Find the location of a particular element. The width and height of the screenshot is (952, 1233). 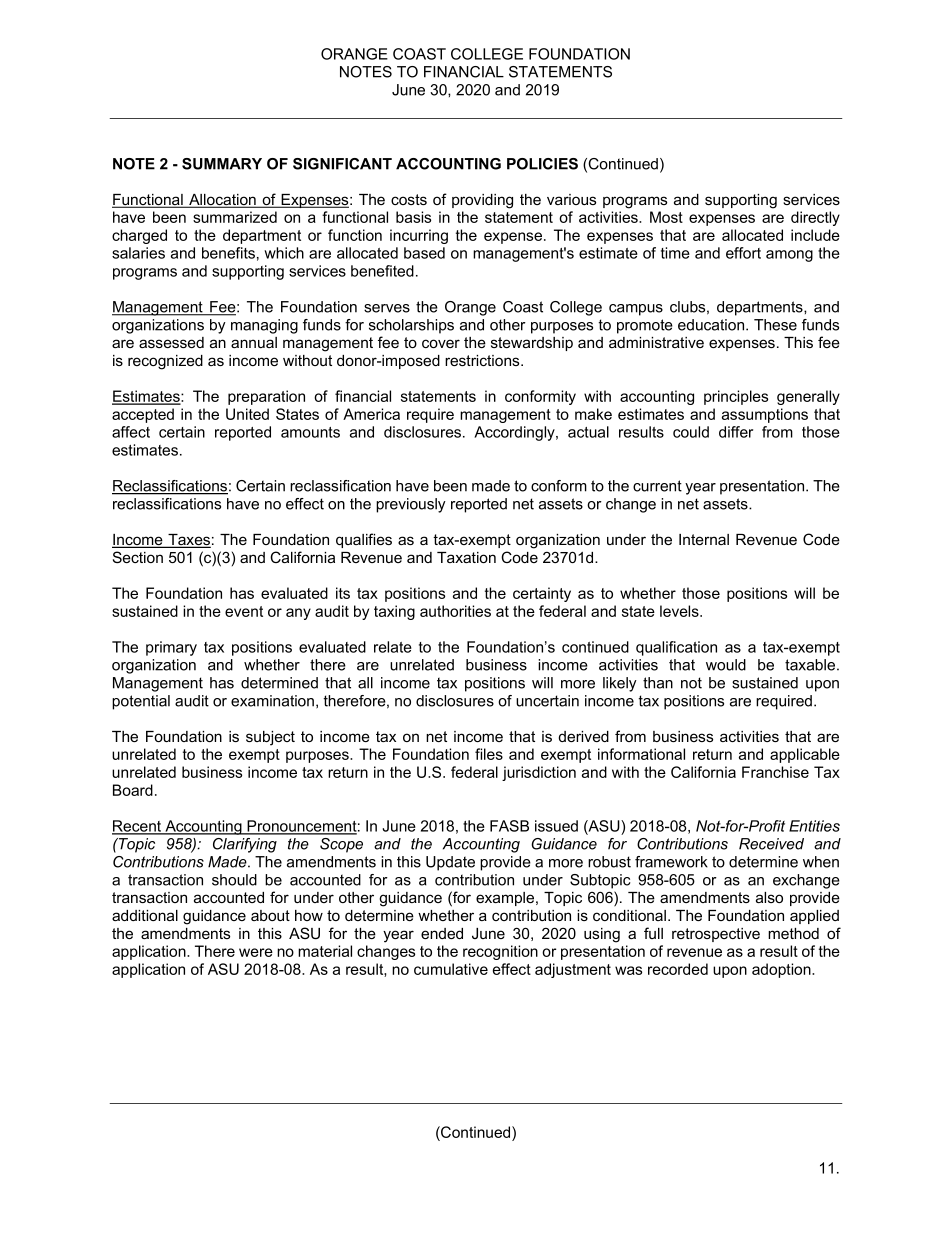

providing is located at coordinates (482, 201).
